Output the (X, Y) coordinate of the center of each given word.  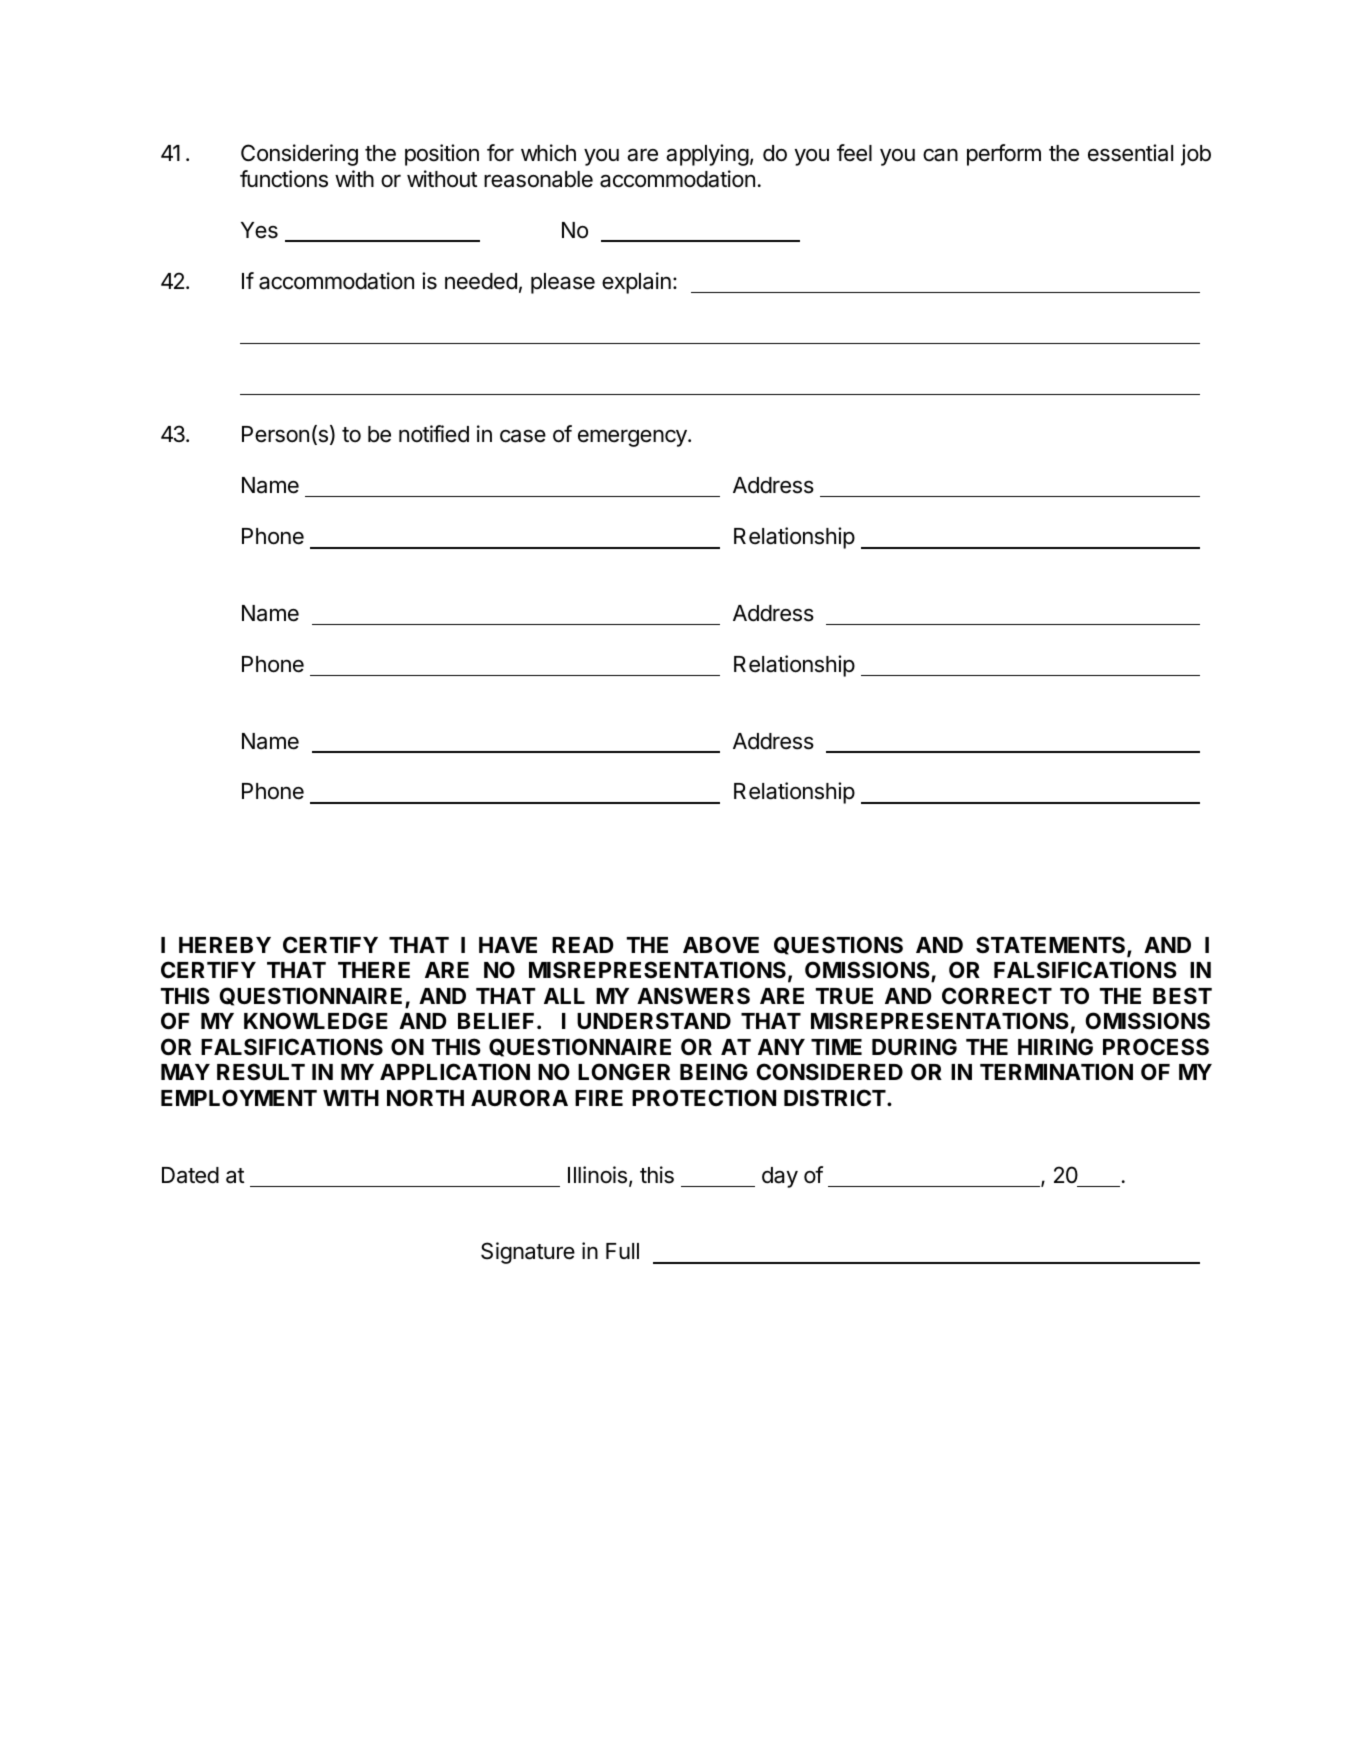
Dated (190, 1175)
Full (622, 1251)
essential (1130, 153)
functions (284, 179)
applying (707, 155)
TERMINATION (1056, 1071)
